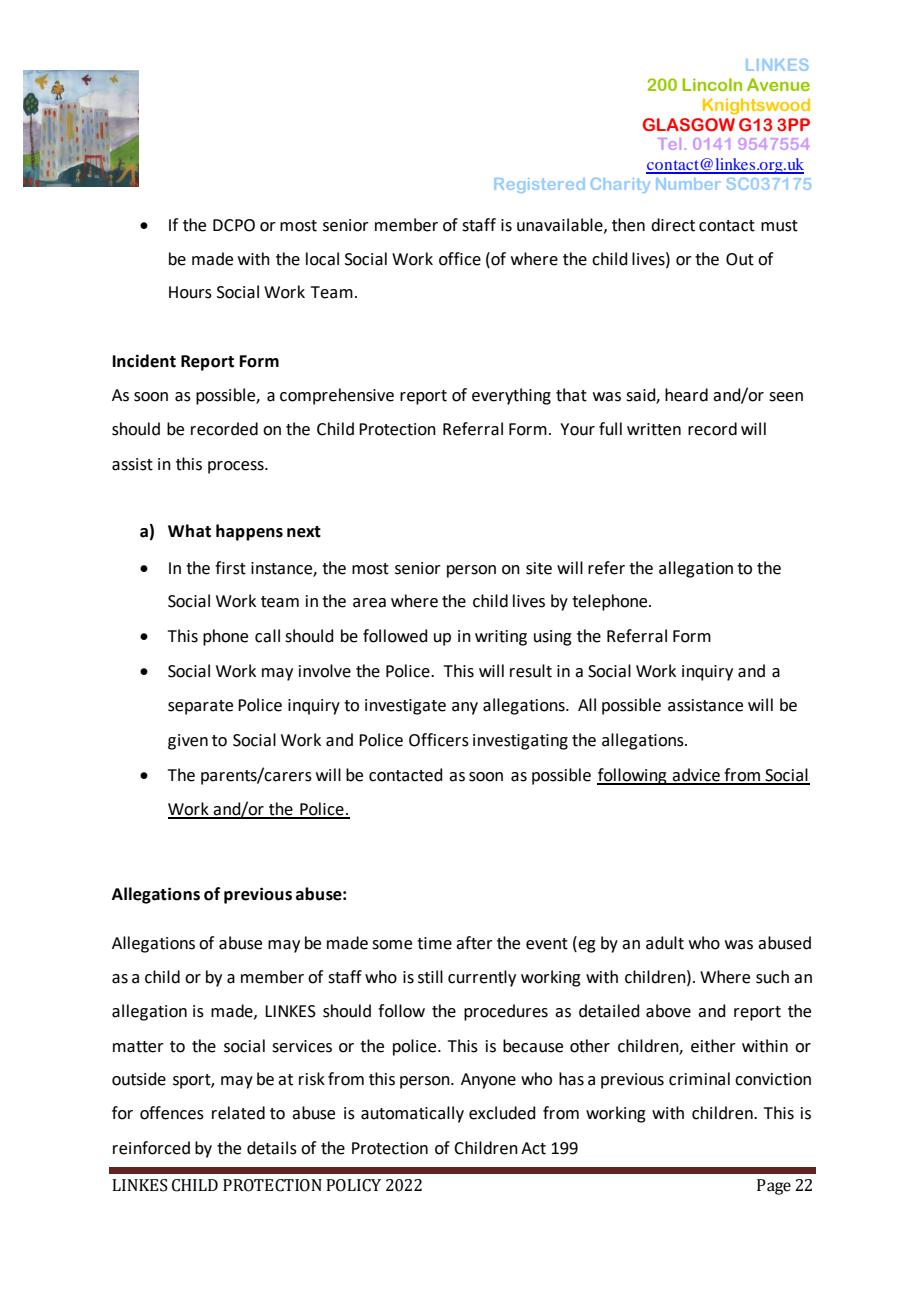 The width and height of the screenshot is (924, 1308). What do you see at coordinates (539, 185) in the screenshot?
I see `Registered` at bounding box center [539, 185].
